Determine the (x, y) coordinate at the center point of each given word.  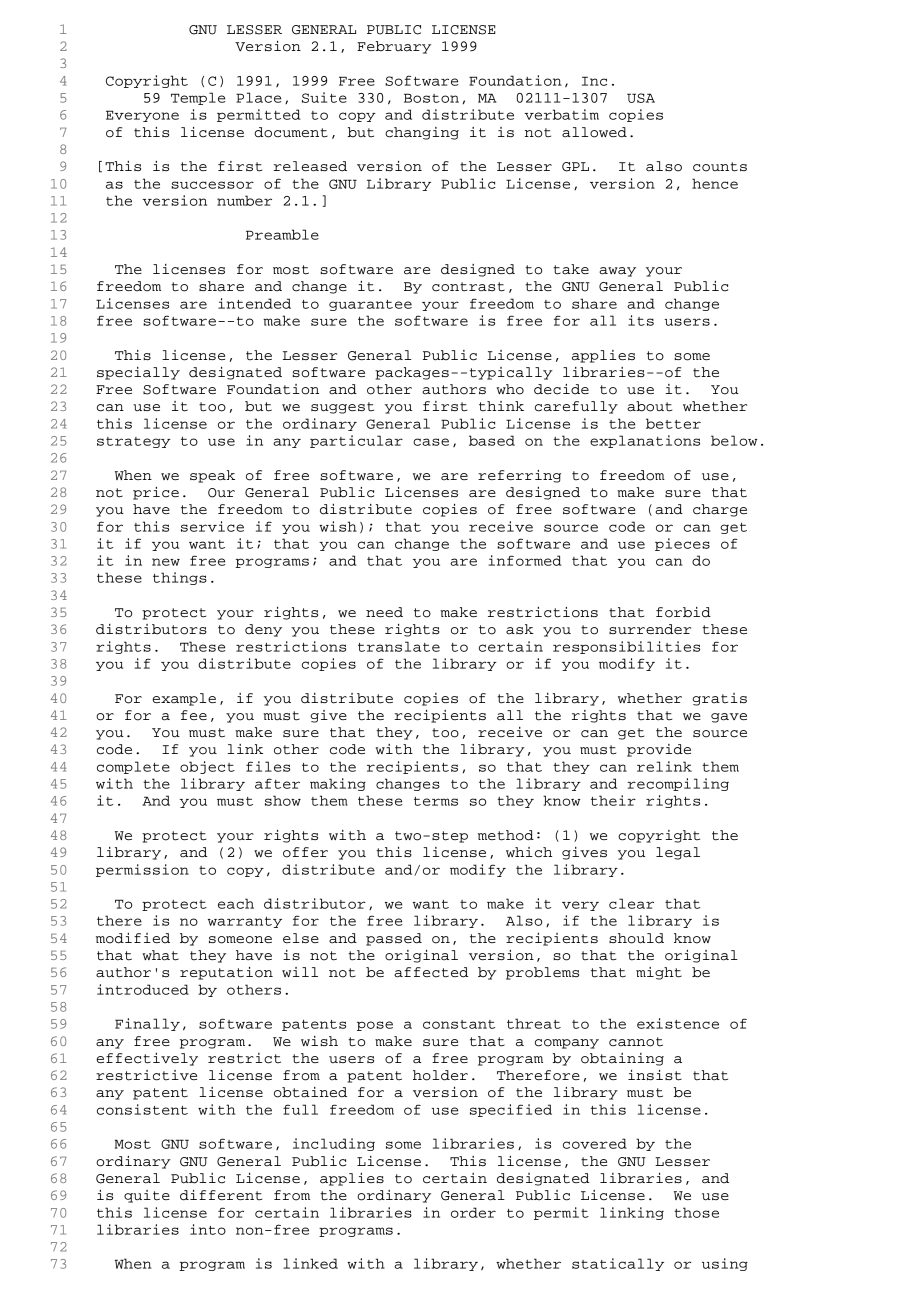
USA (641, 98)
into (208, 1229)
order (473, 1212)
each (236, 903)
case (431, 442)
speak (212, 476)
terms (436, 801)
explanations (645, 441)
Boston (431, 98)
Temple (198, 98)
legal (678, 853)
